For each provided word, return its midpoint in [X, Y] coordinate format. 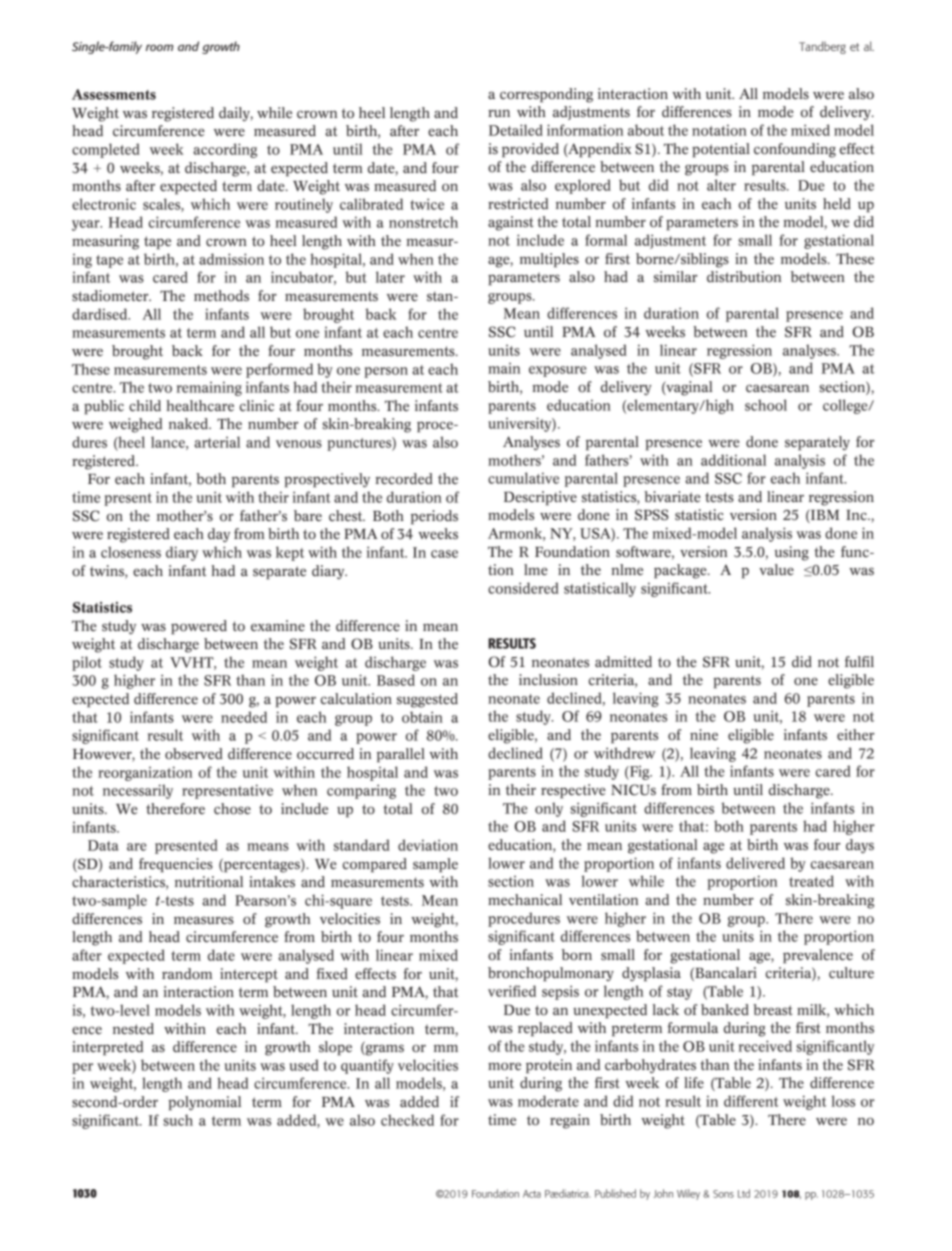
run [499, 113]
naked [189, 424]
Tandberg [822, 47]
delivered [755, 863]
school [766, 405]
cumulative [523, 478]
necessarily [138, 791]
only [549, 809]
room [159, 47]
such [178, 1120]
